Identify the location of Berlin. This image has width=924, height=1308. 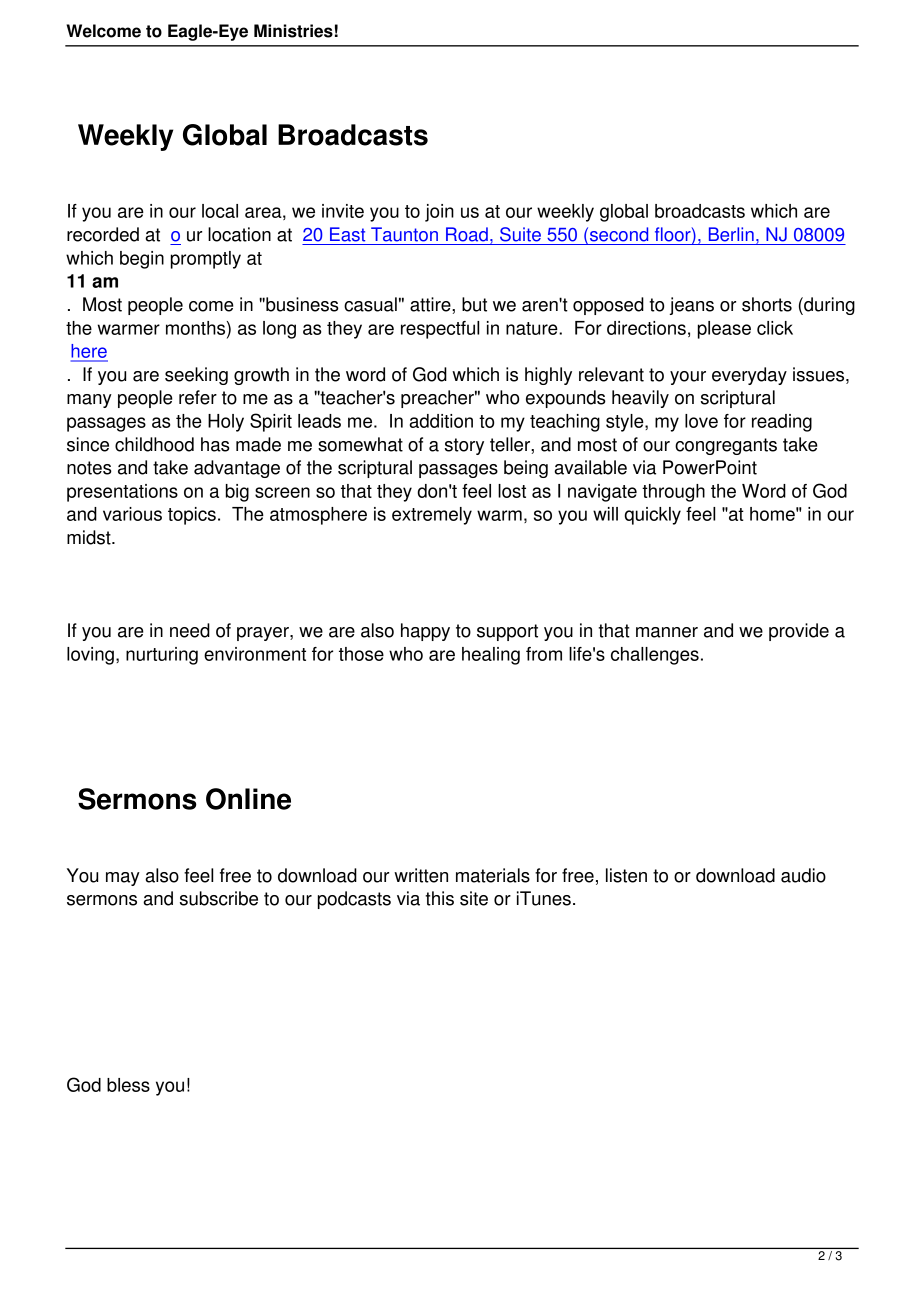
(731, 234).
